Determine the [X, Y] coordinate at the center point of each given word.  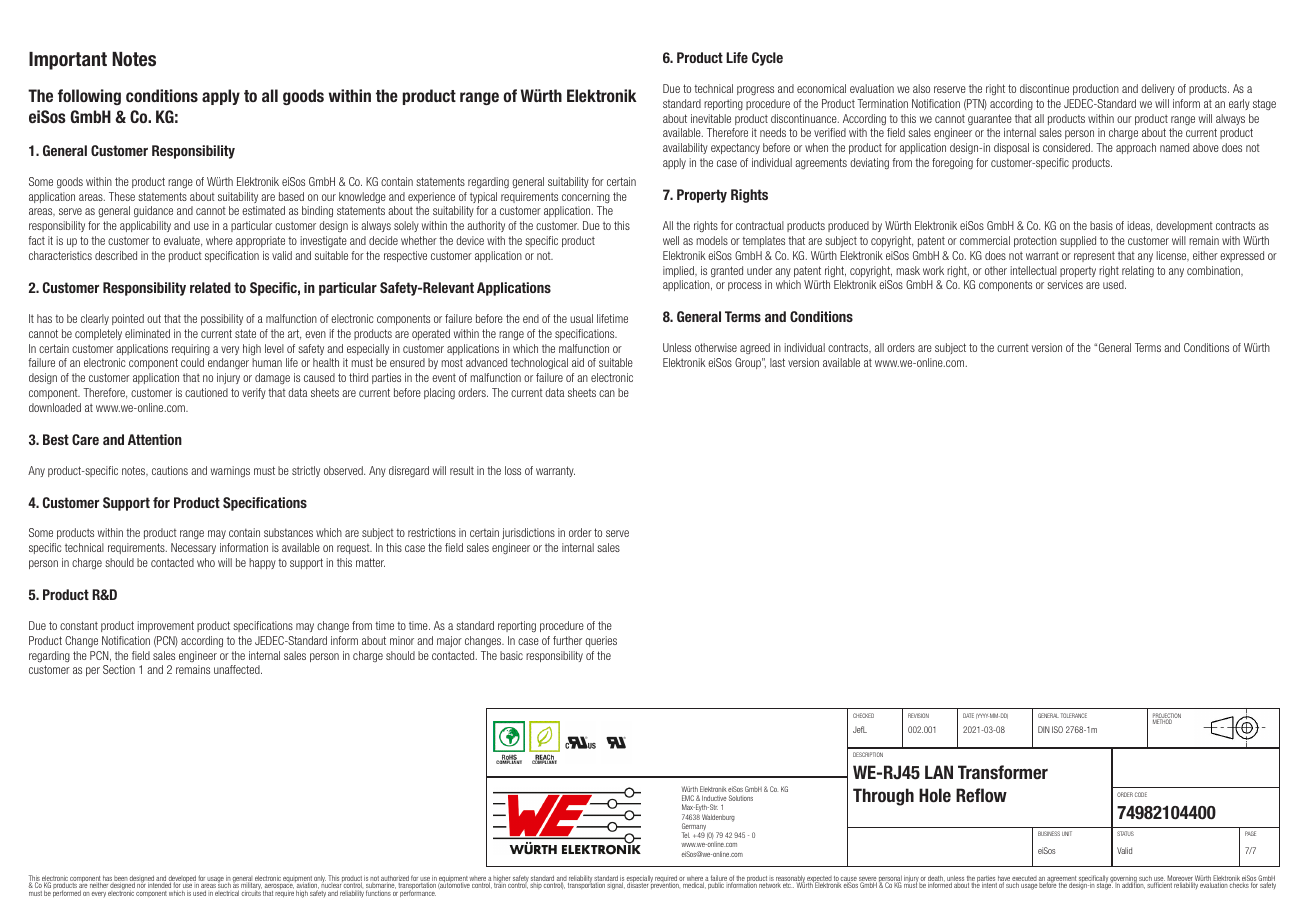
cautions [170, 470]
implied [679, 271]
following [89, 97]
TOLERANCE [1074, 715]
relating [1138, 272]
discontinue [1044, 88]
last [777, 362]
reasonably [790, 880]
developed [182, 880]
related [210, 287]
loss [513, 470]
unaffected [238, 669]
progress [755, 91]
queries [601, 641]
